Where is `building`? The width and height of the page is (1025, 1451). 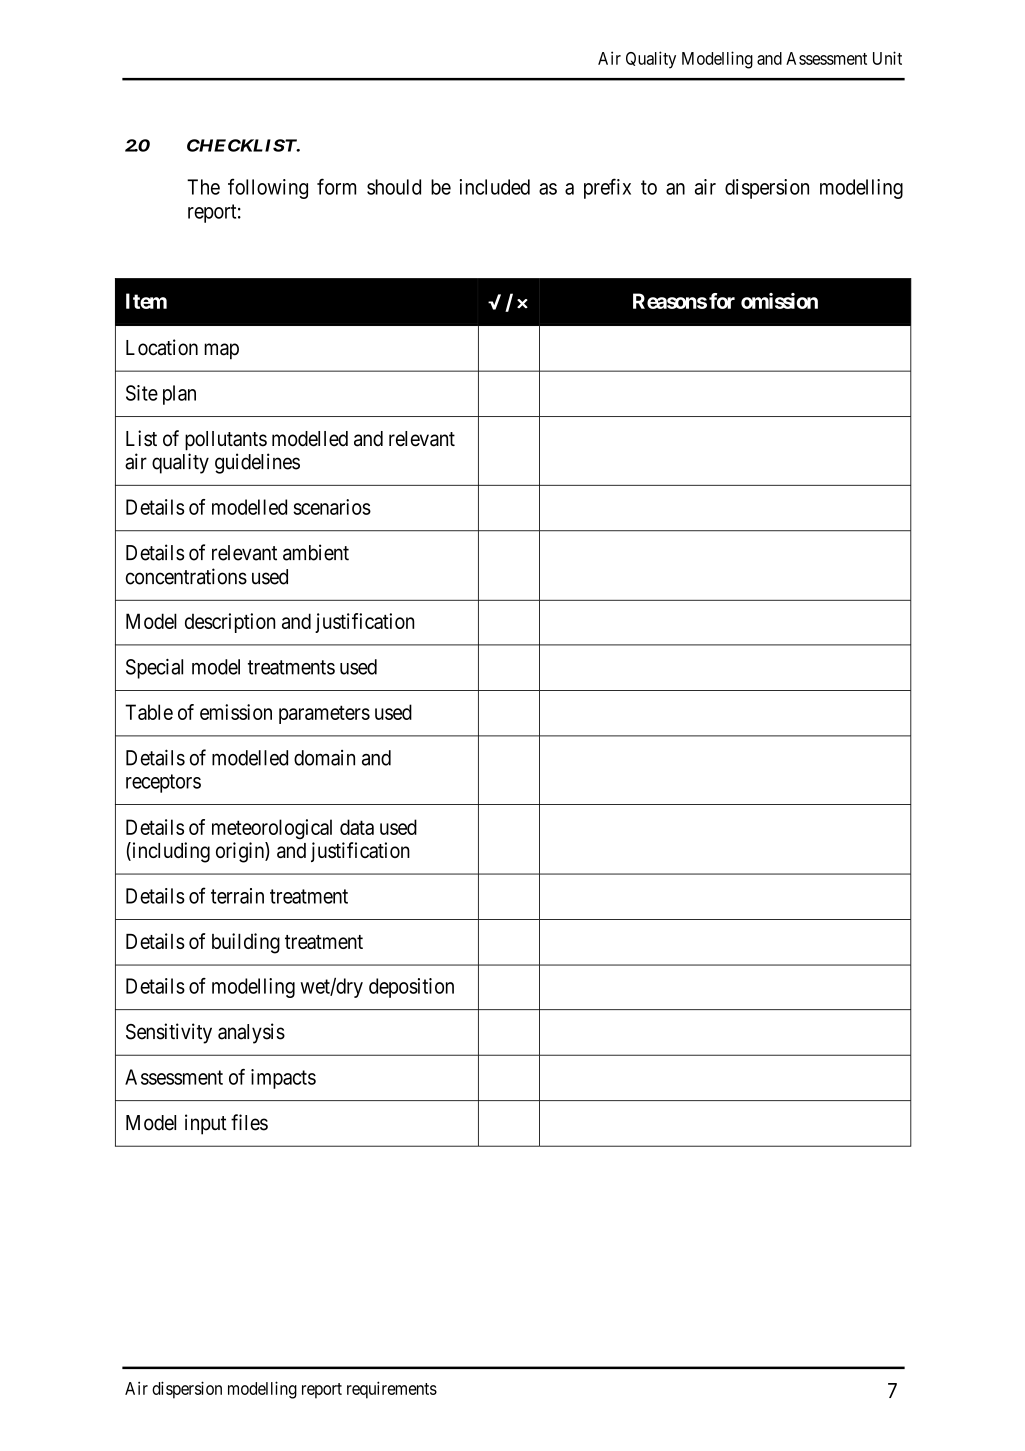
building is located at coordinates (246, 943).
